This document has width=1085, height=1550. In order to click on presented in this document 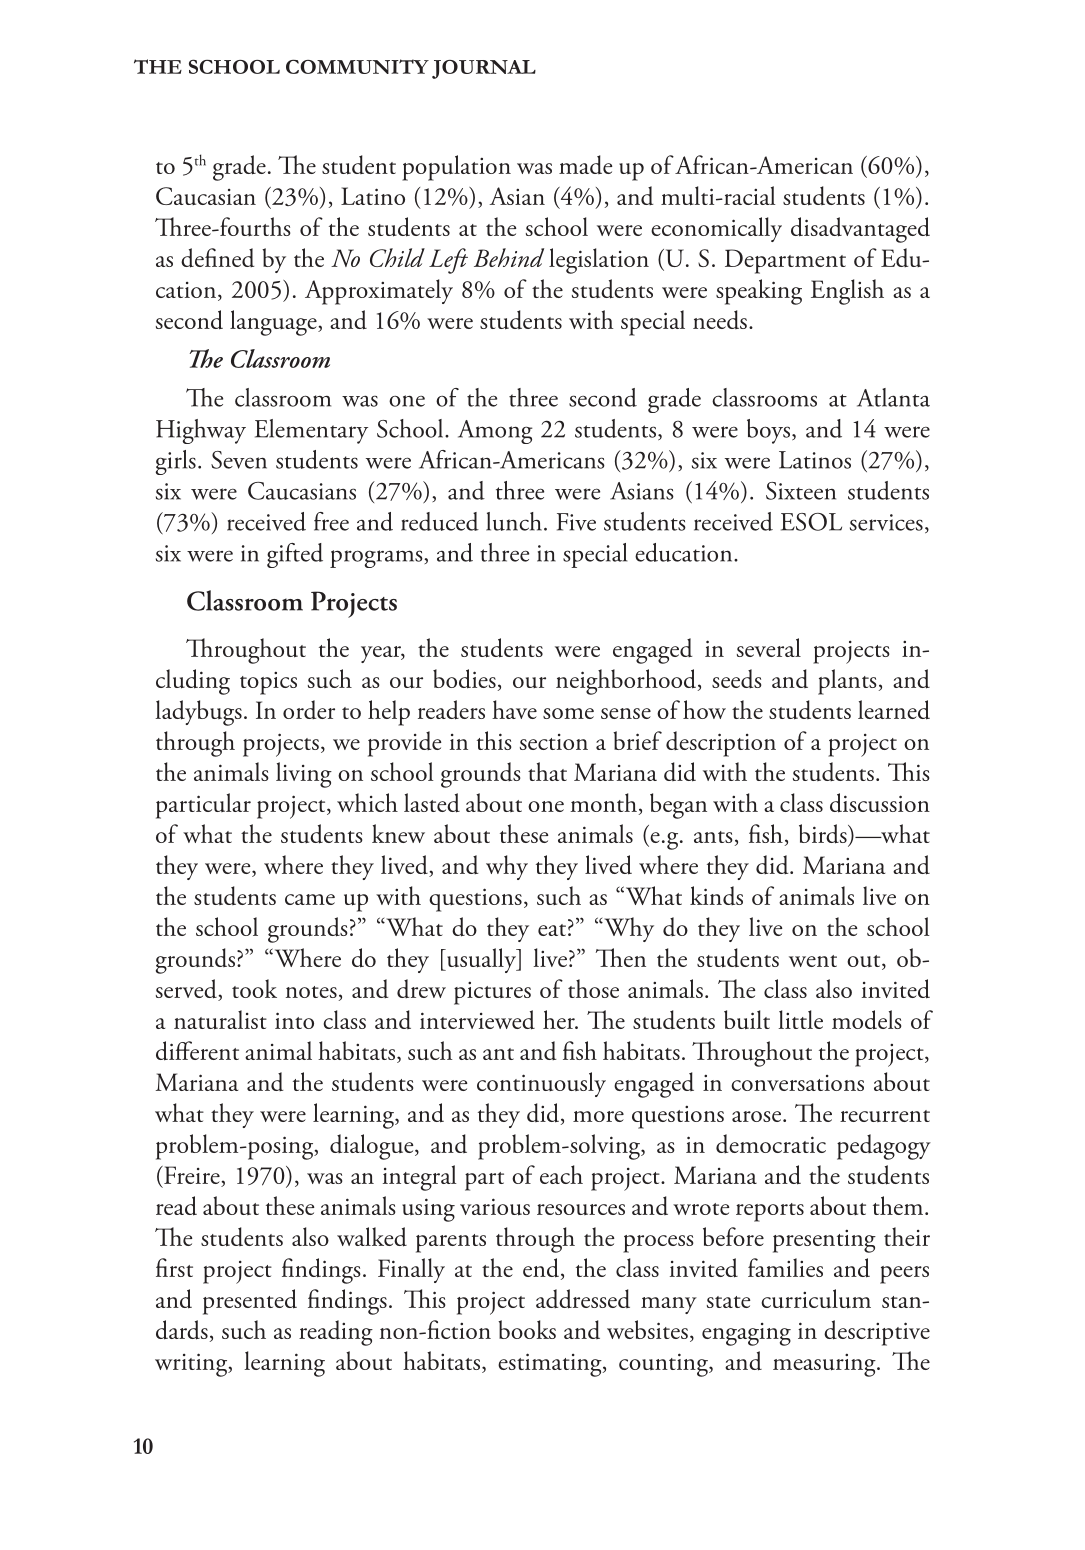, I will do `click(250, 1302)`.
